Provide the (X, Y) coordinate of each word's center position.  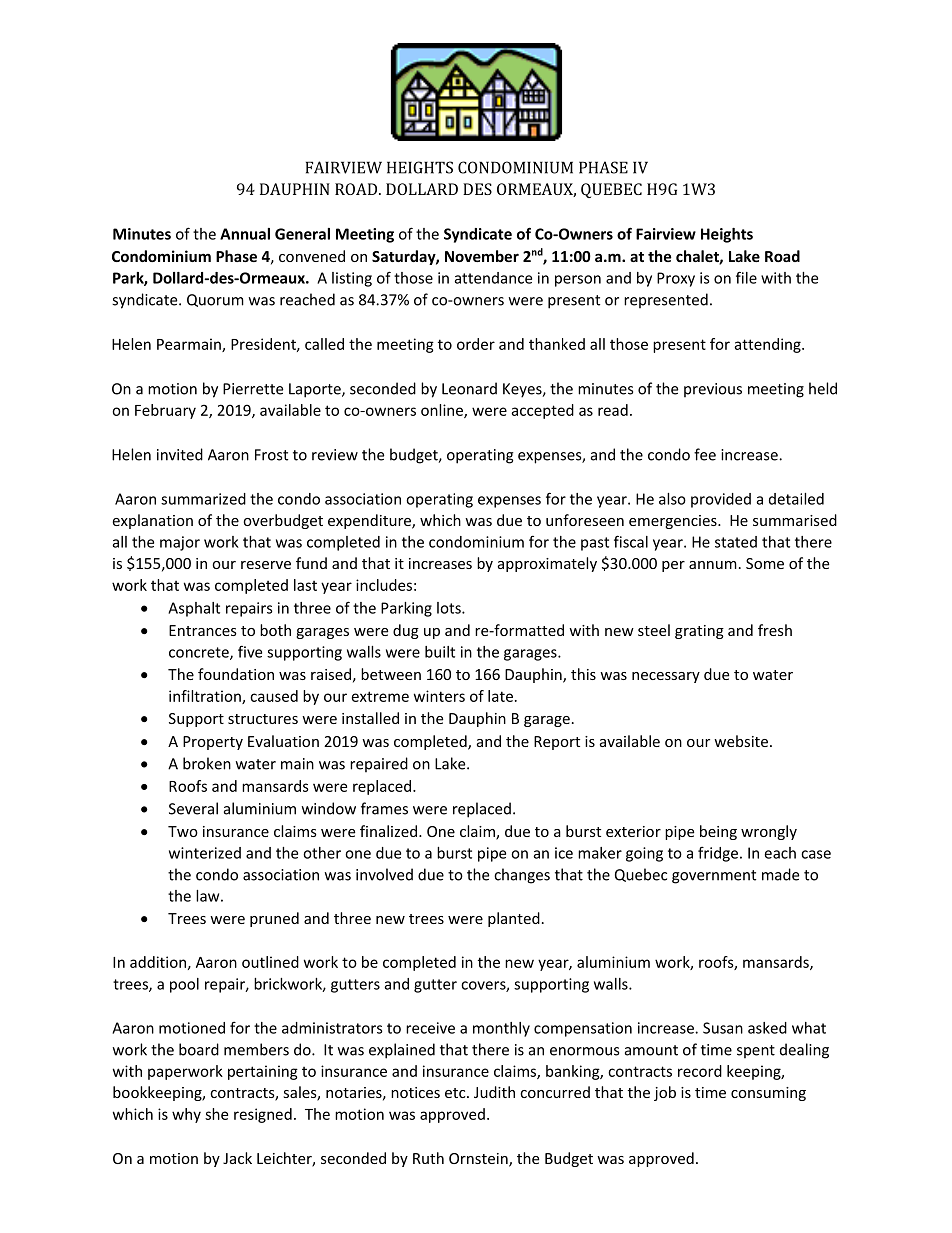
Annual (245, 234)
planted (514, 919)
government (714, 877)
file (746, 277)
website (741, 741)
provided (721, 500)
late (500, 696)
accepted (542, 411)
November (482, 256)
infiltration (206, 697)
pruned (274, 919)
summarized (203, 499)
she (216, 1114)
